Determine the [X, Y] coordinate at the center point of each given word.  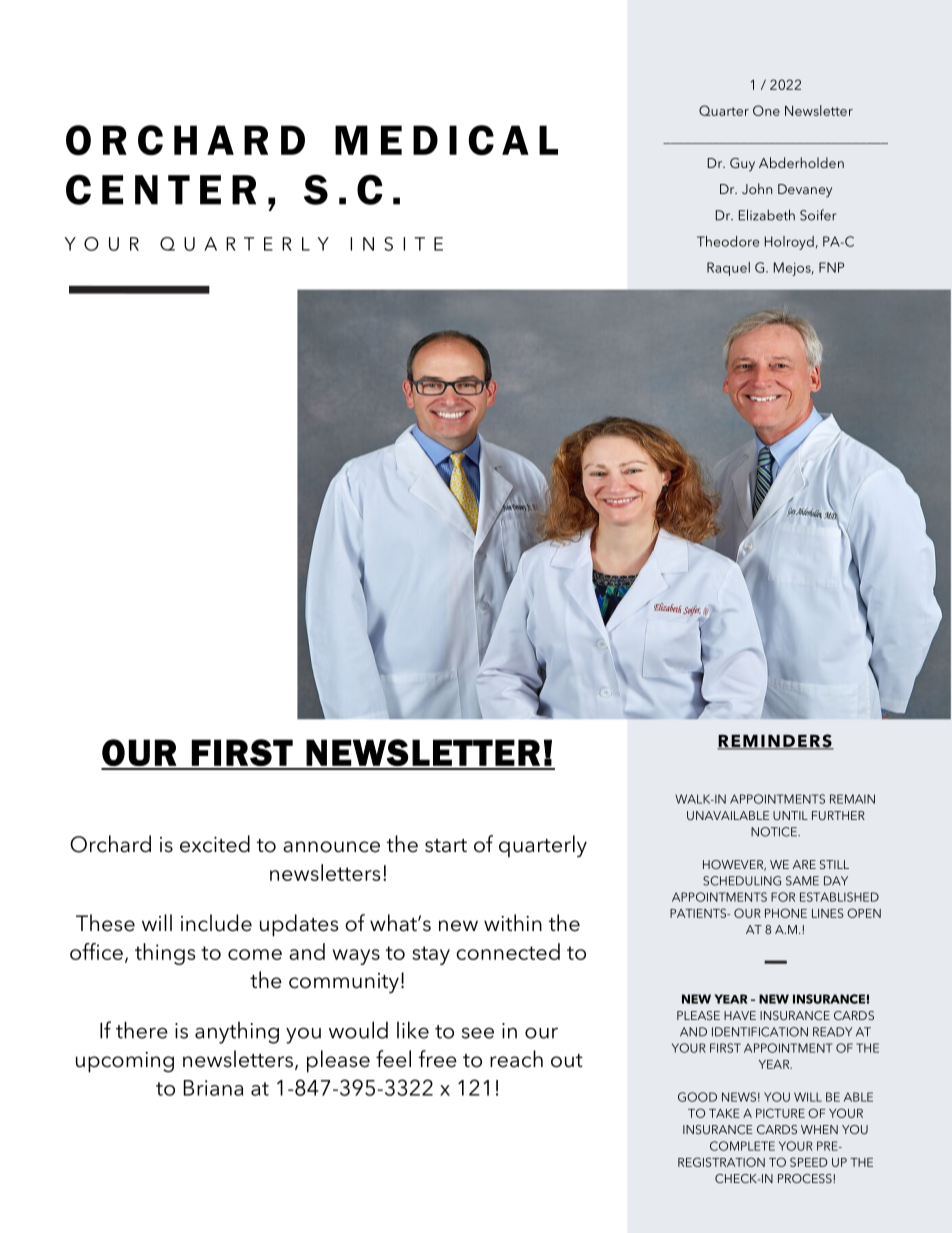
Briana [213, 1088]
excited [215, 844]
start [446, 846]
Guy [742, 165]
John [757, 188]
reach [516, 1059]
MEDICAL [446, 140]
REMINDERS [775, 742]
